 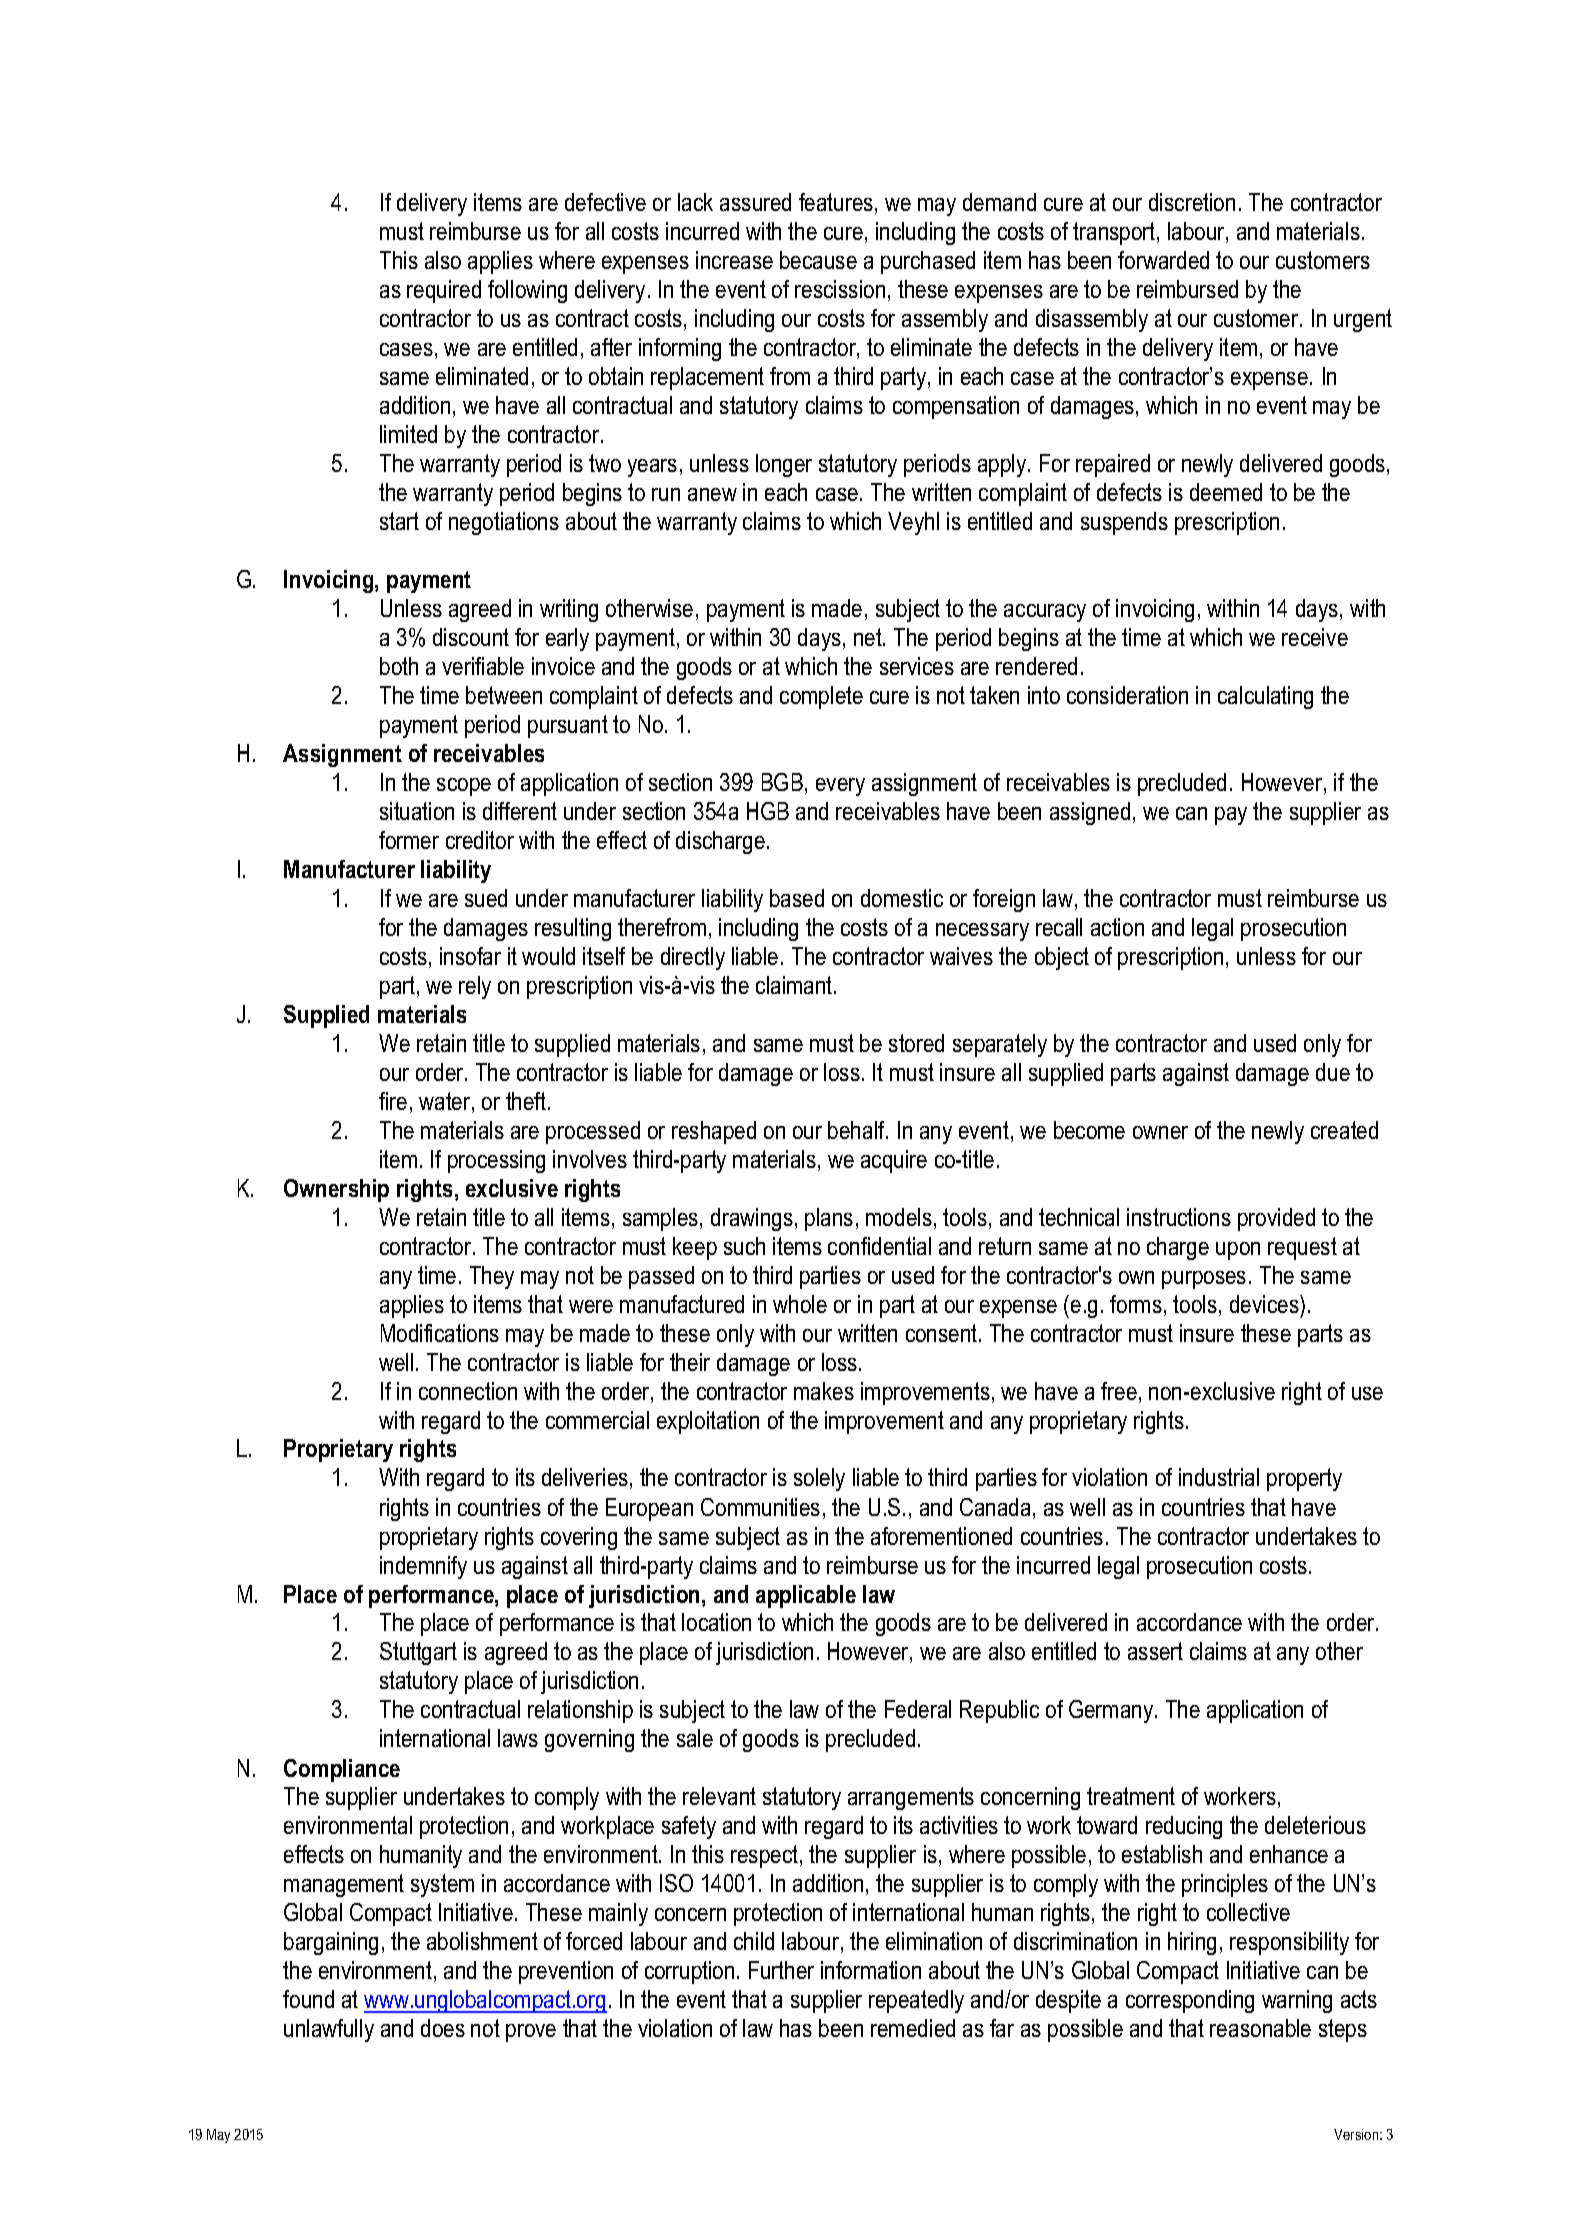 What do you see at coordinates (468, 1391) in the screenshot?
I see `connection` at bounding box center [468, 1391].
